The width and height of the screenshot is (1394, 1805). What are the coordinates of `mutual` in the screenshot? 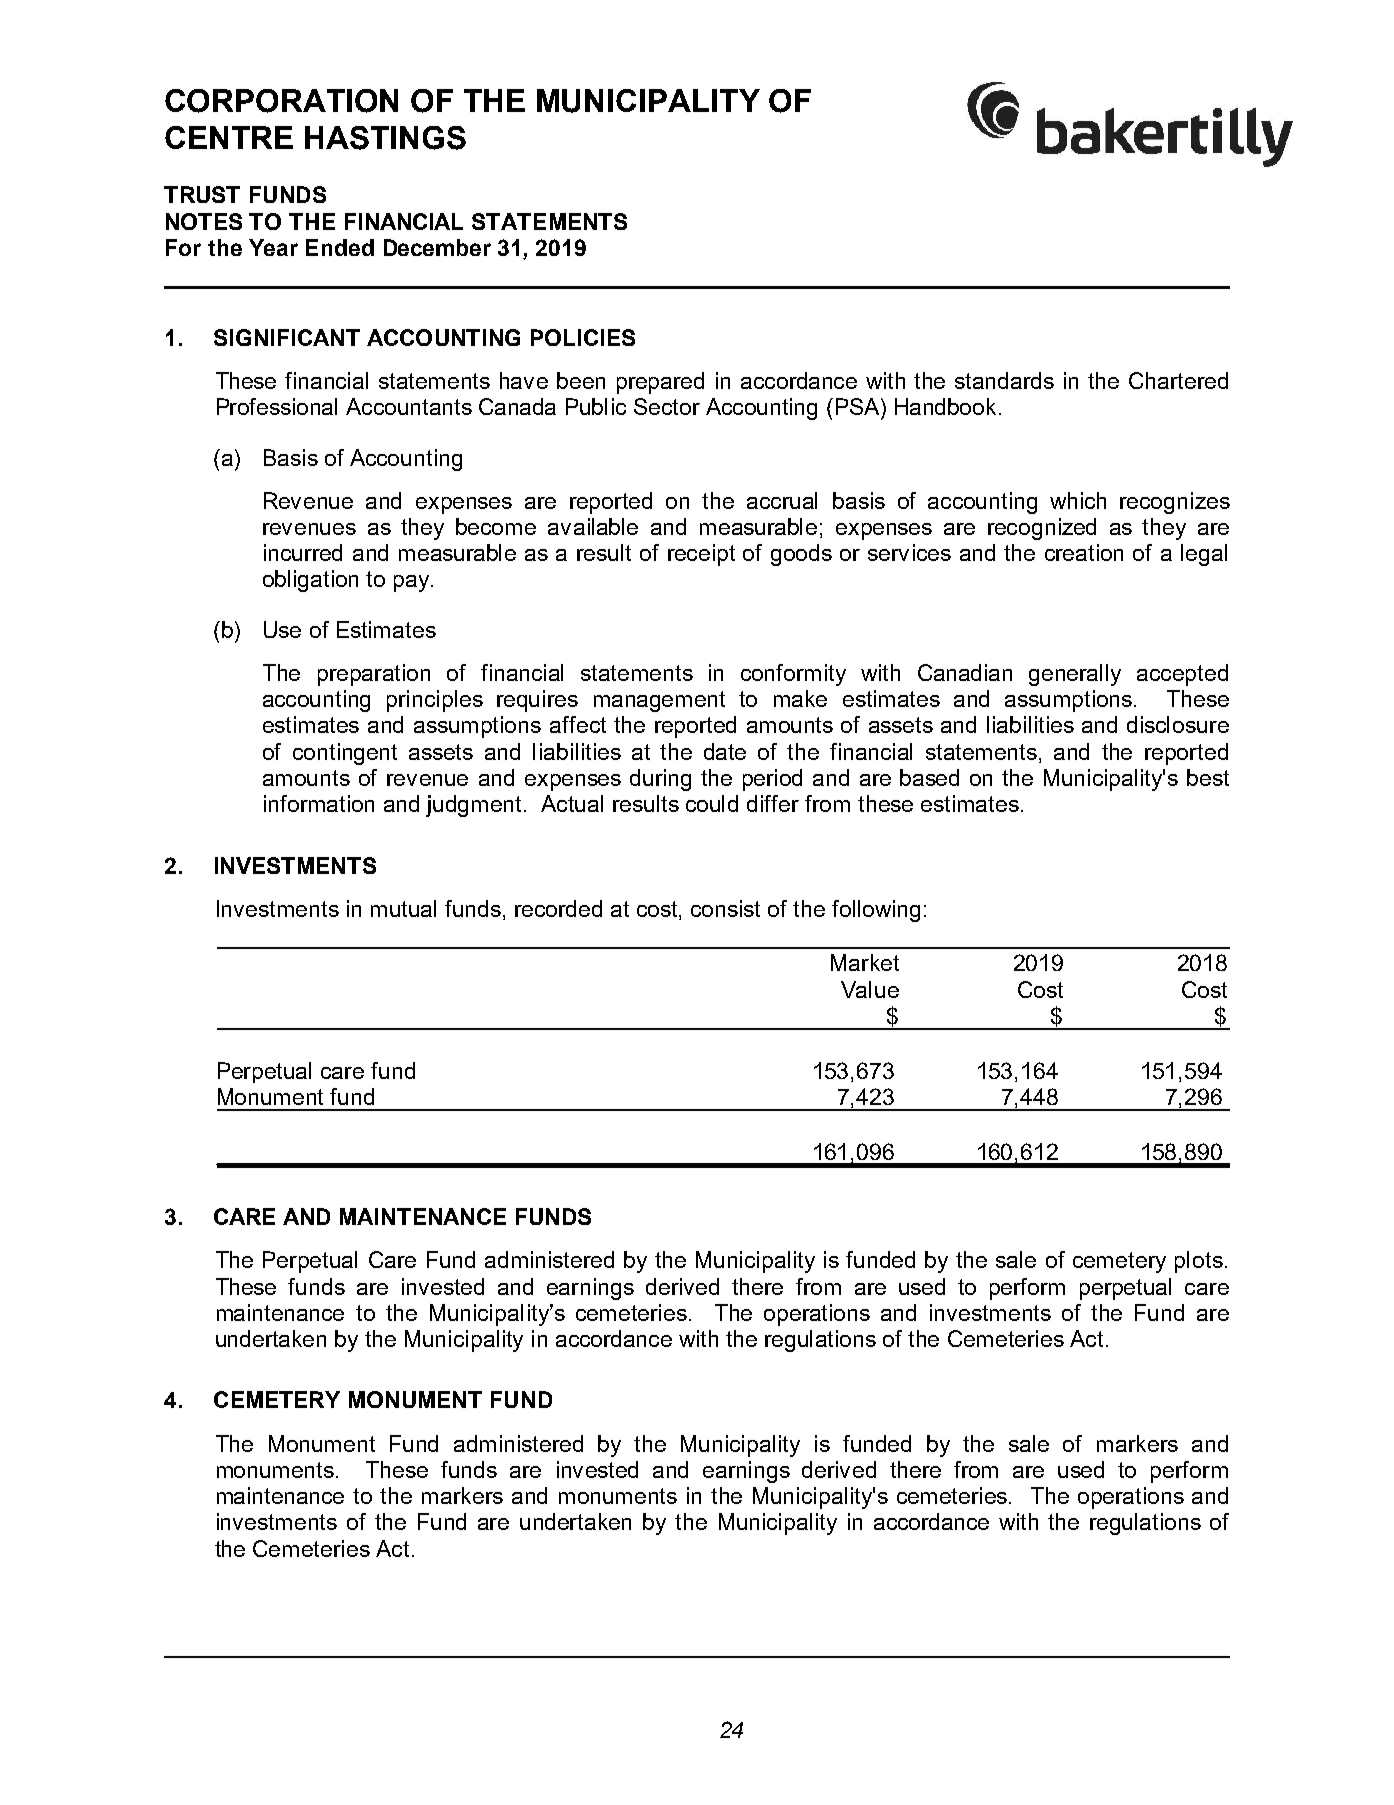 It's located at (403, 908).
